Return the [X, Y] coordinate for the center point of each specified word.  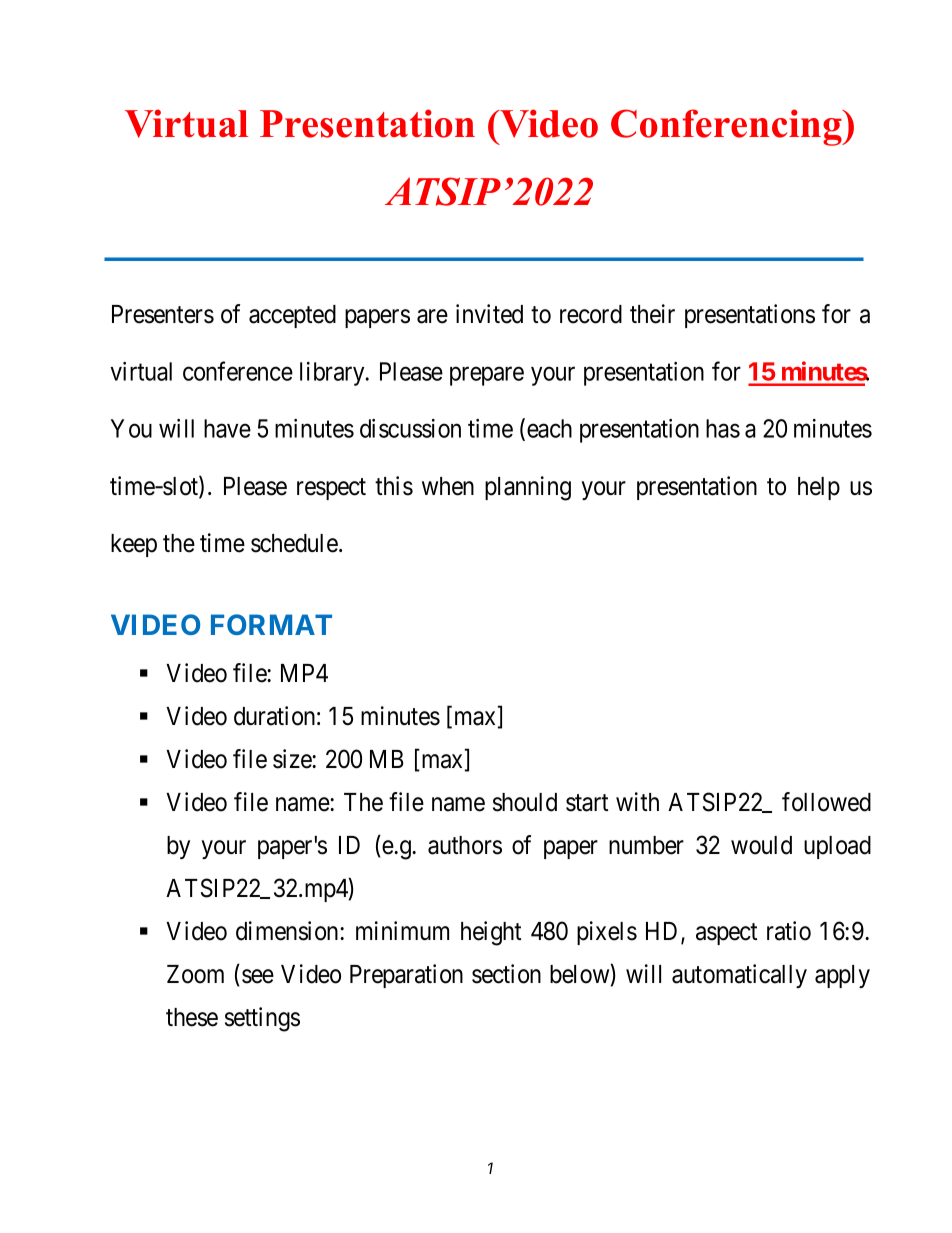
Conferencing [727, 127]
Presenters [163, 314]
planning [528, 488]
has [723, 428]
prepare [487, 376]
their [652, 314]
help [819, 488]
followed [826, 802]
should [525, 802]
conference [238, 371]
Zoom [195, 974]
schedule [294, 543]
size [293, 759]
